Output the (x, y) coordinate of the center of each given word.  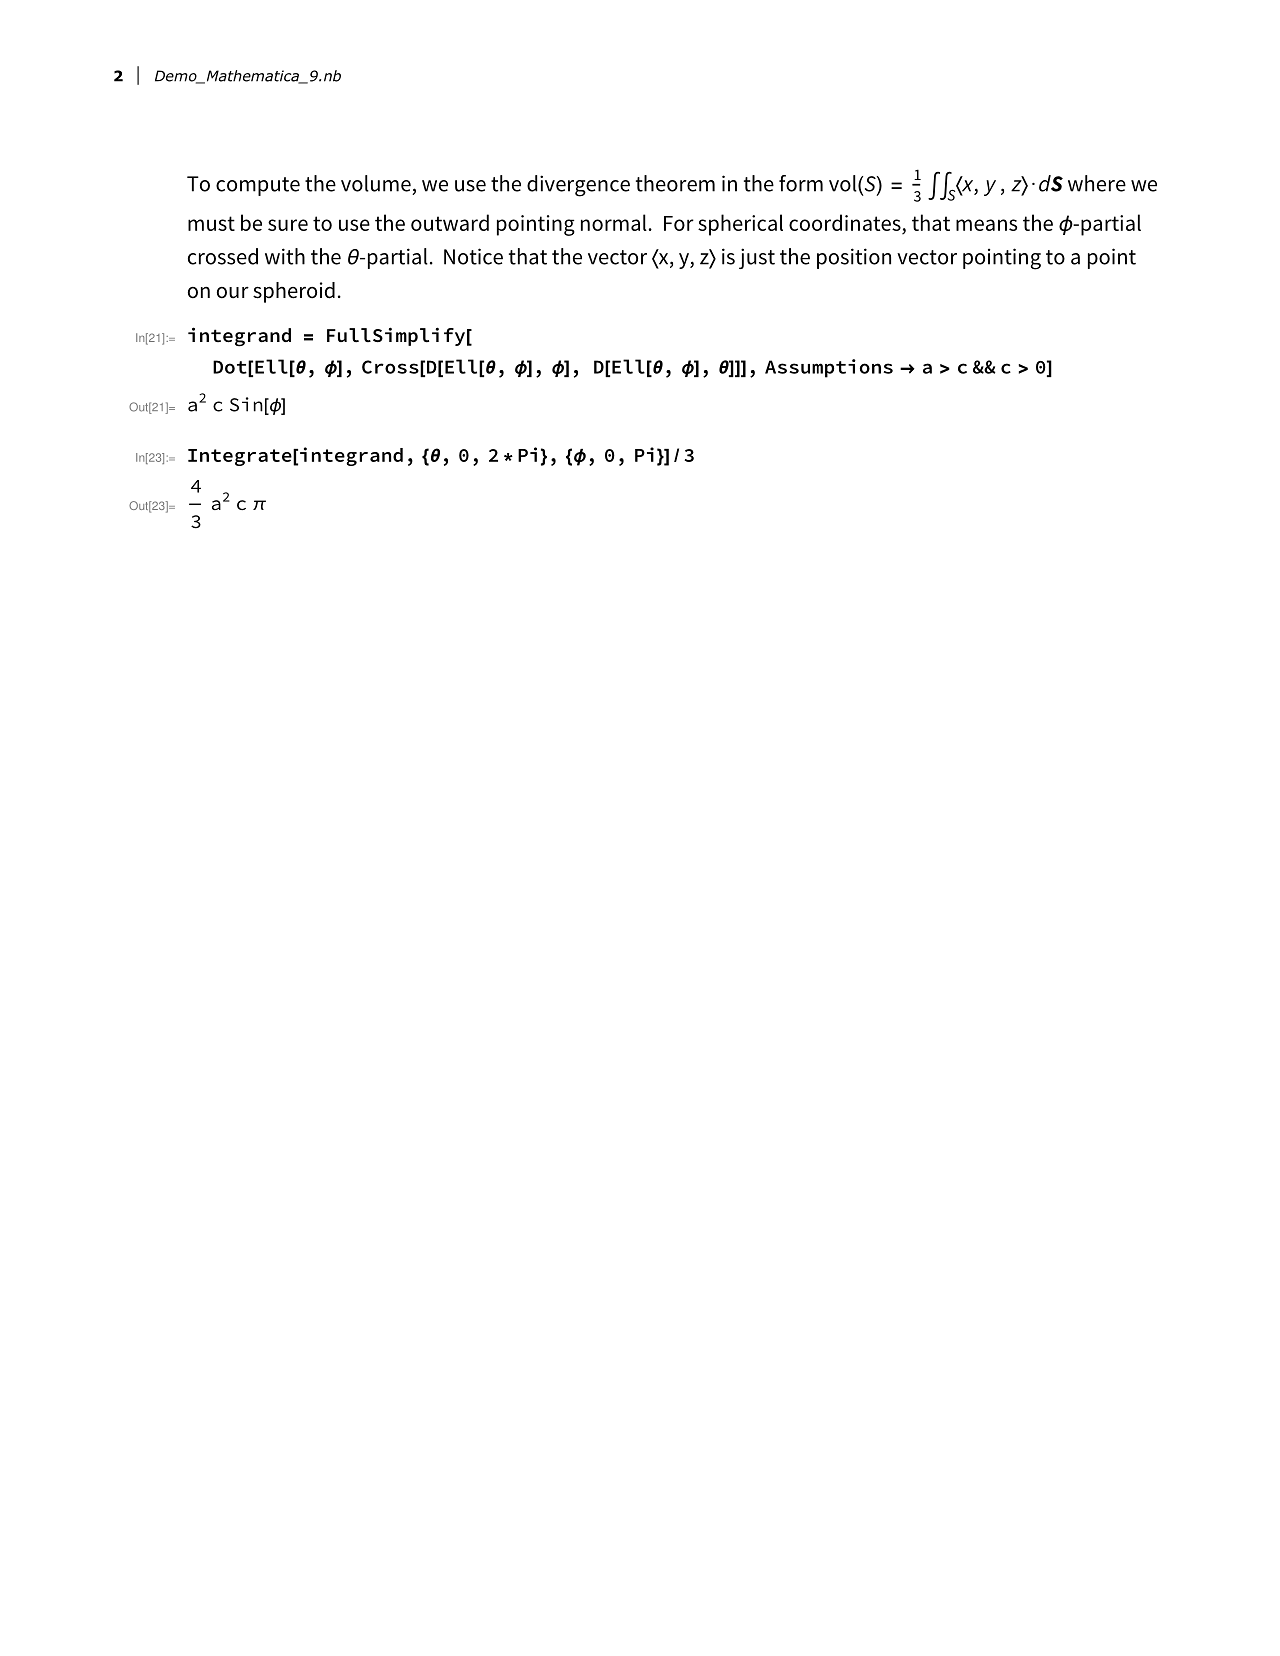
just (757, 258)
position (854, 258)
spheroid (294, 292)
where (1097, 183)
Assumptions (829, 368)
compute (258, 186)
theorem (675, 183)
